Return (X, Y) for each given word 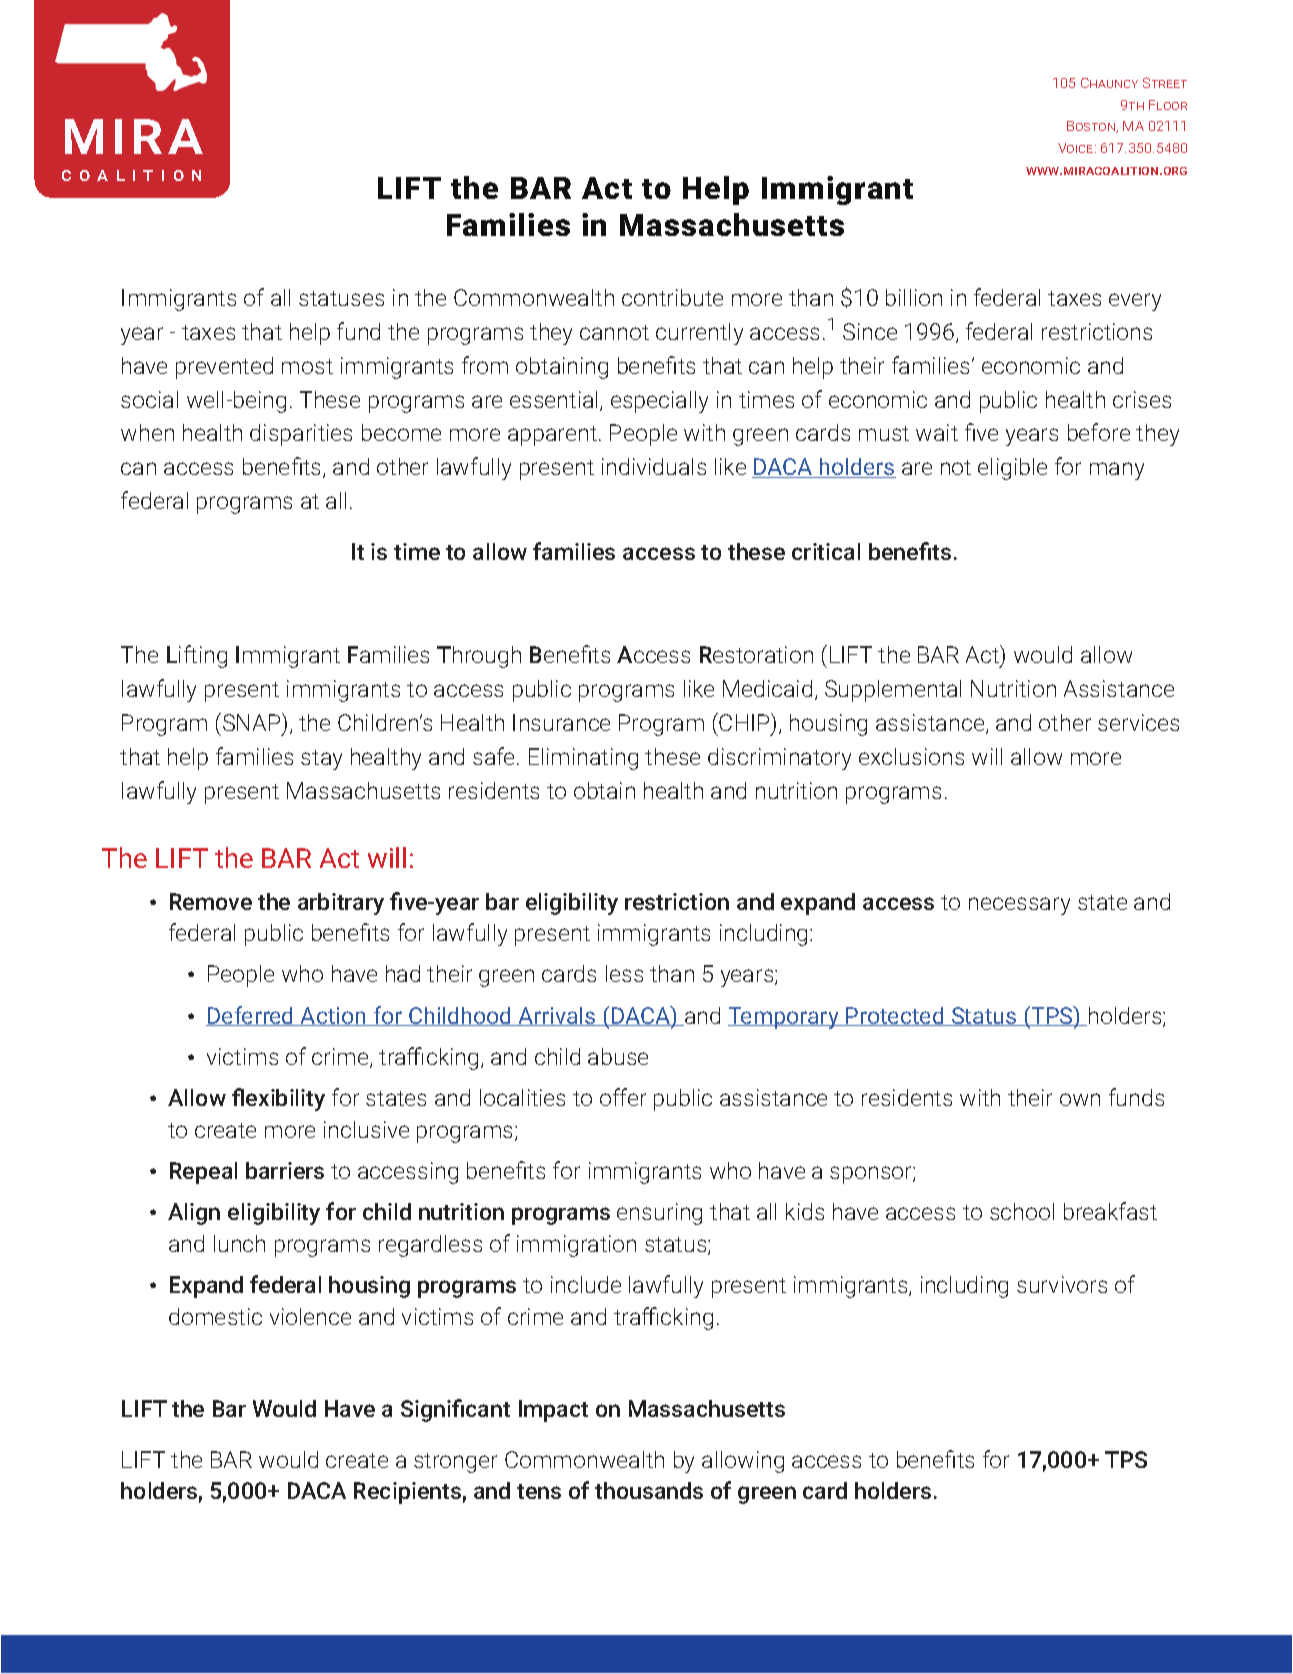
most (307, 366)
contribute (672, 297)
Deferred (251, 1016)
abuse (618, 1056)
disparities (301, 435)
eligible (1012, 469)
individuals (654, 466)
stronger (455, 1463)
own (1080, 1099)
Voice (1077, 148)
